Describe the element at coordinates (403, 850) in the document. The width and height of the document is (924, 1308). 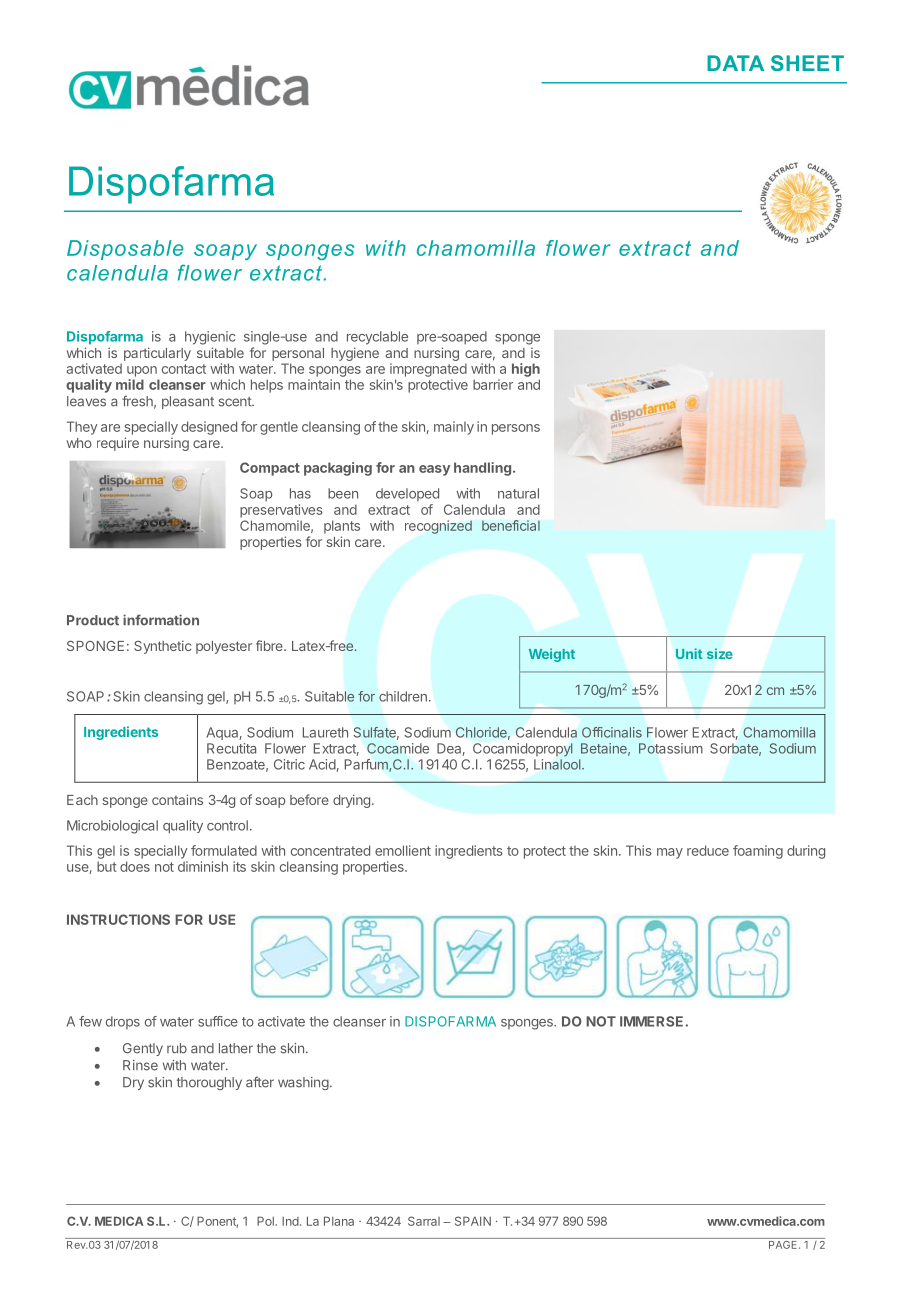
I see `emollient` at that location.
